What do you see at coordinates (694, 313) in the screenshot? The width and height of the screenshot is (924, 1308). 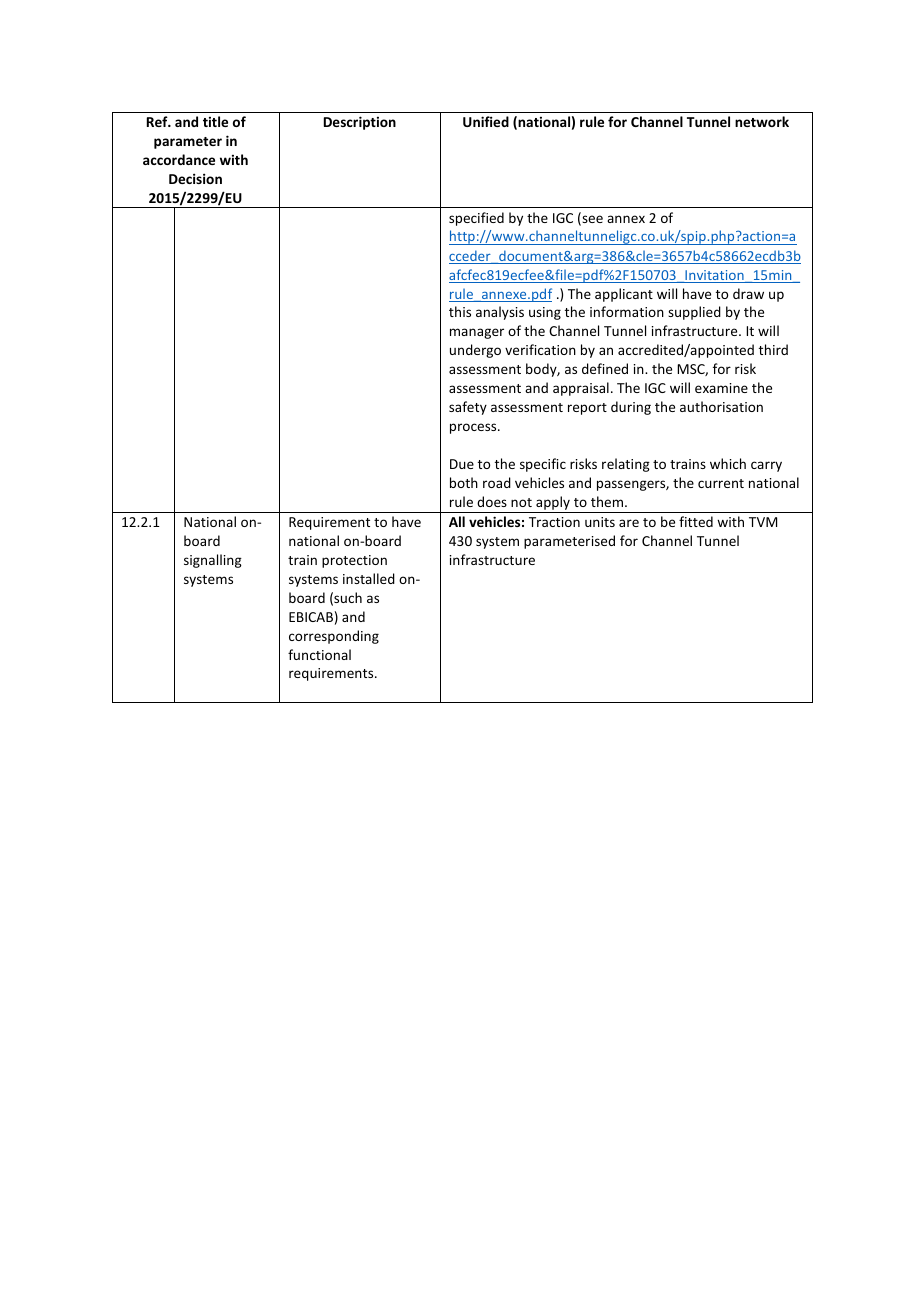 I see `supplied` at bounding box center [694, 313].
